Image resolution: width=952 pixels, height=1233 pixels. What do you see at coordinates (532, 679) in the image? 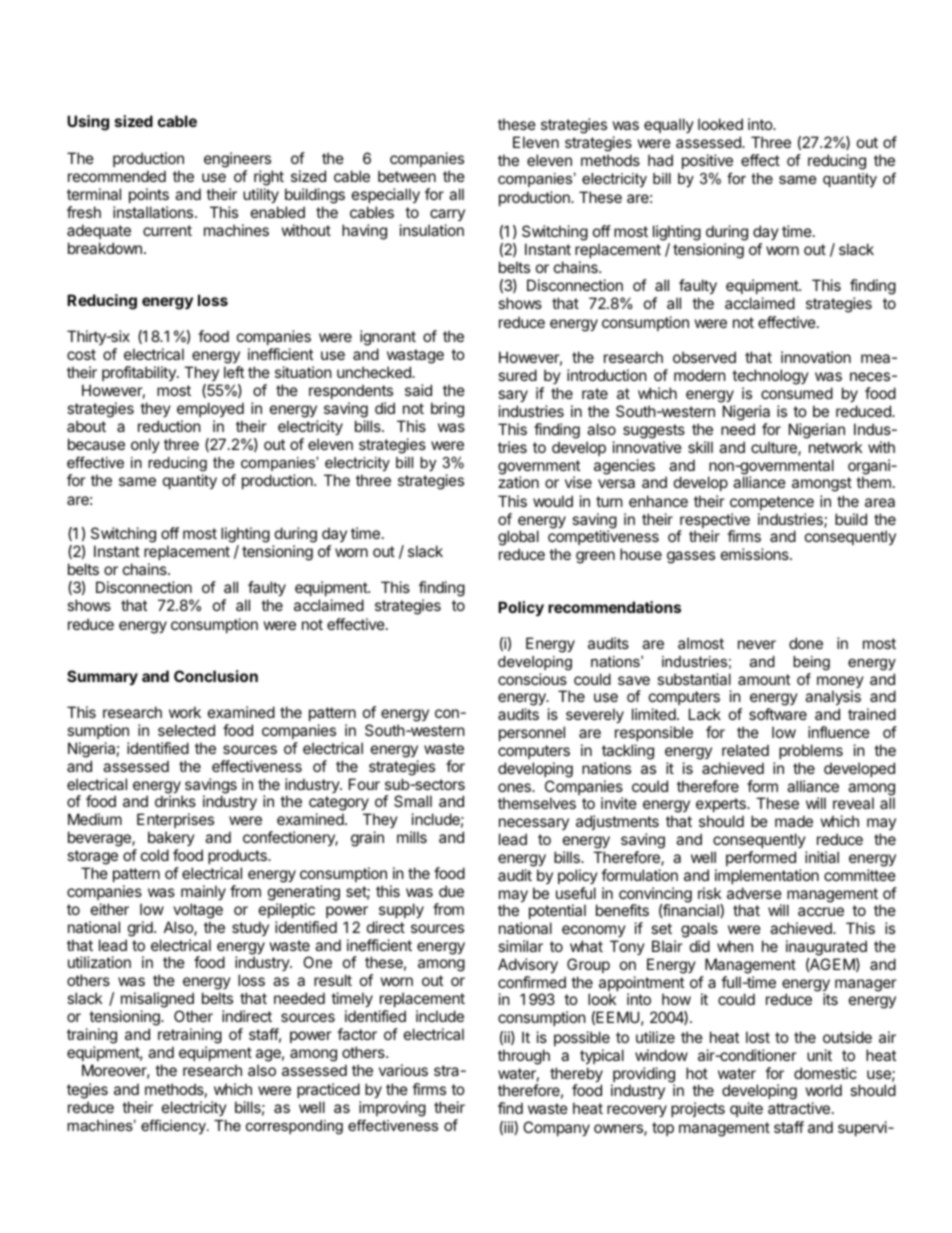
I see `conscious` at bounding box center [532, 679].
